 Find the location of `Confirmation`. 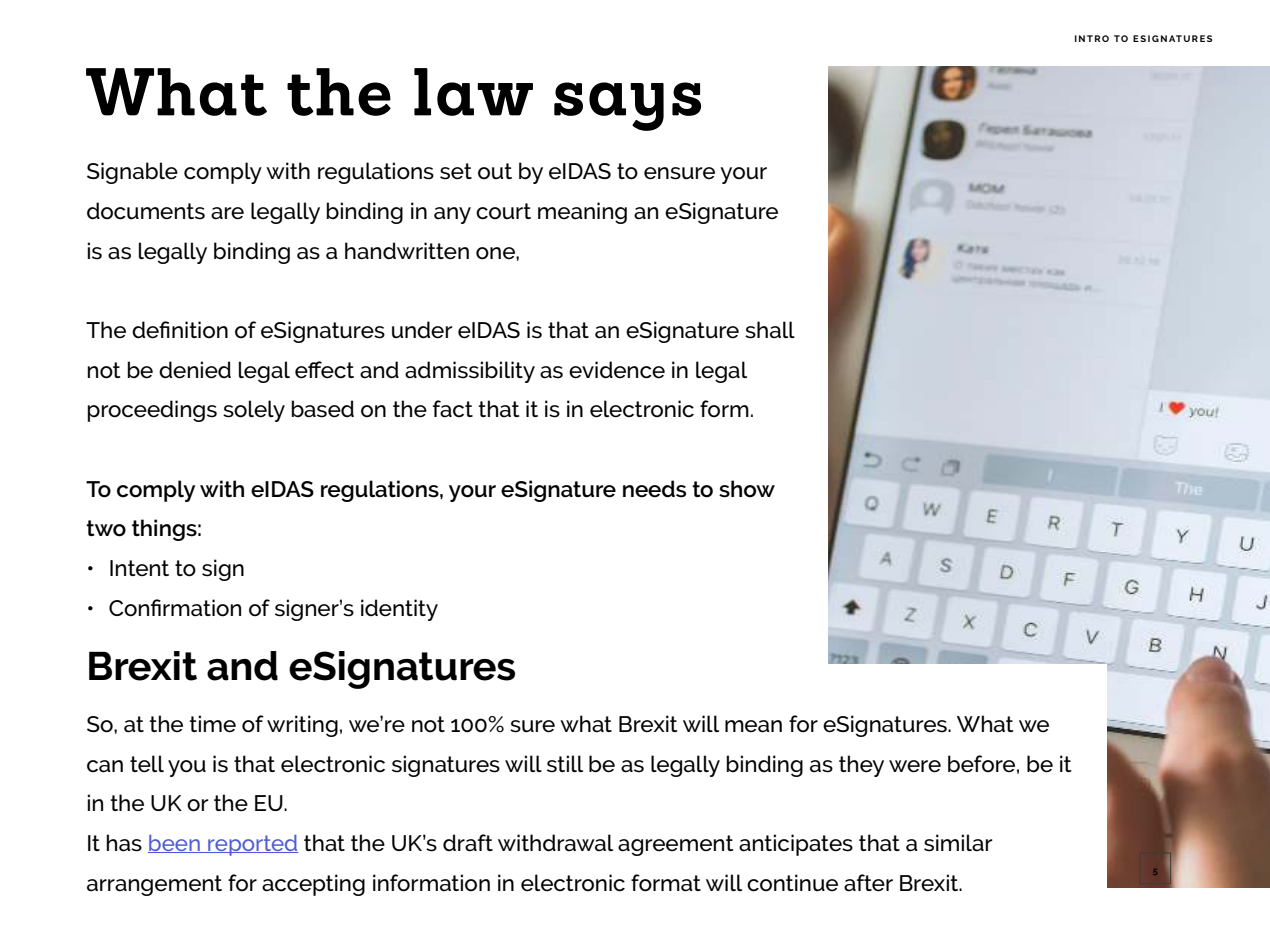

Confirmation is located at coordinates (175, 608).
